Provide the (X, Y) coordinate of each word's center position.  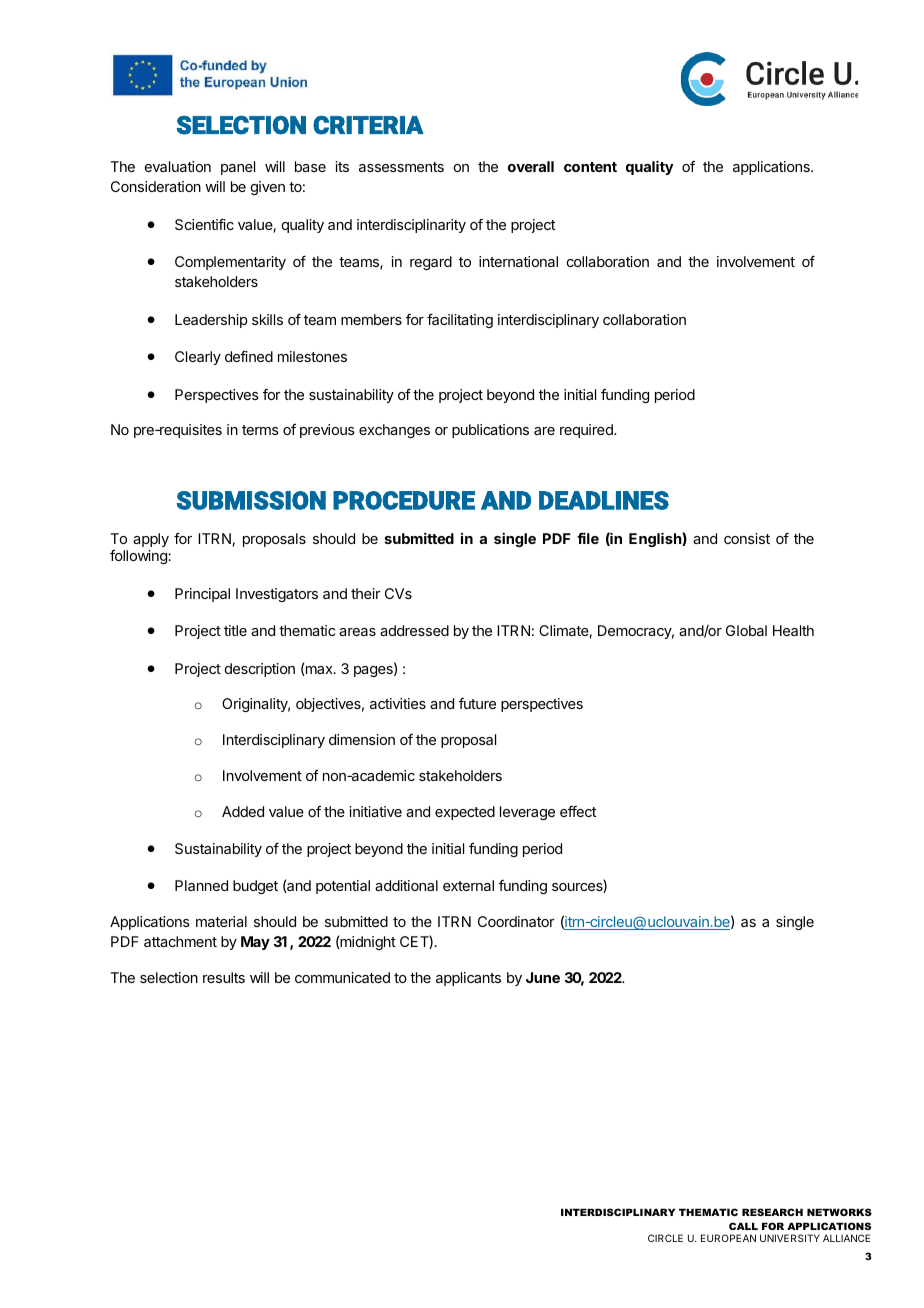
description (260, 670)
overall (531, 166)
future (477, 703)
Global (746, 630)
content (590, 167)
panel (238, 168)
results (224, 977)
